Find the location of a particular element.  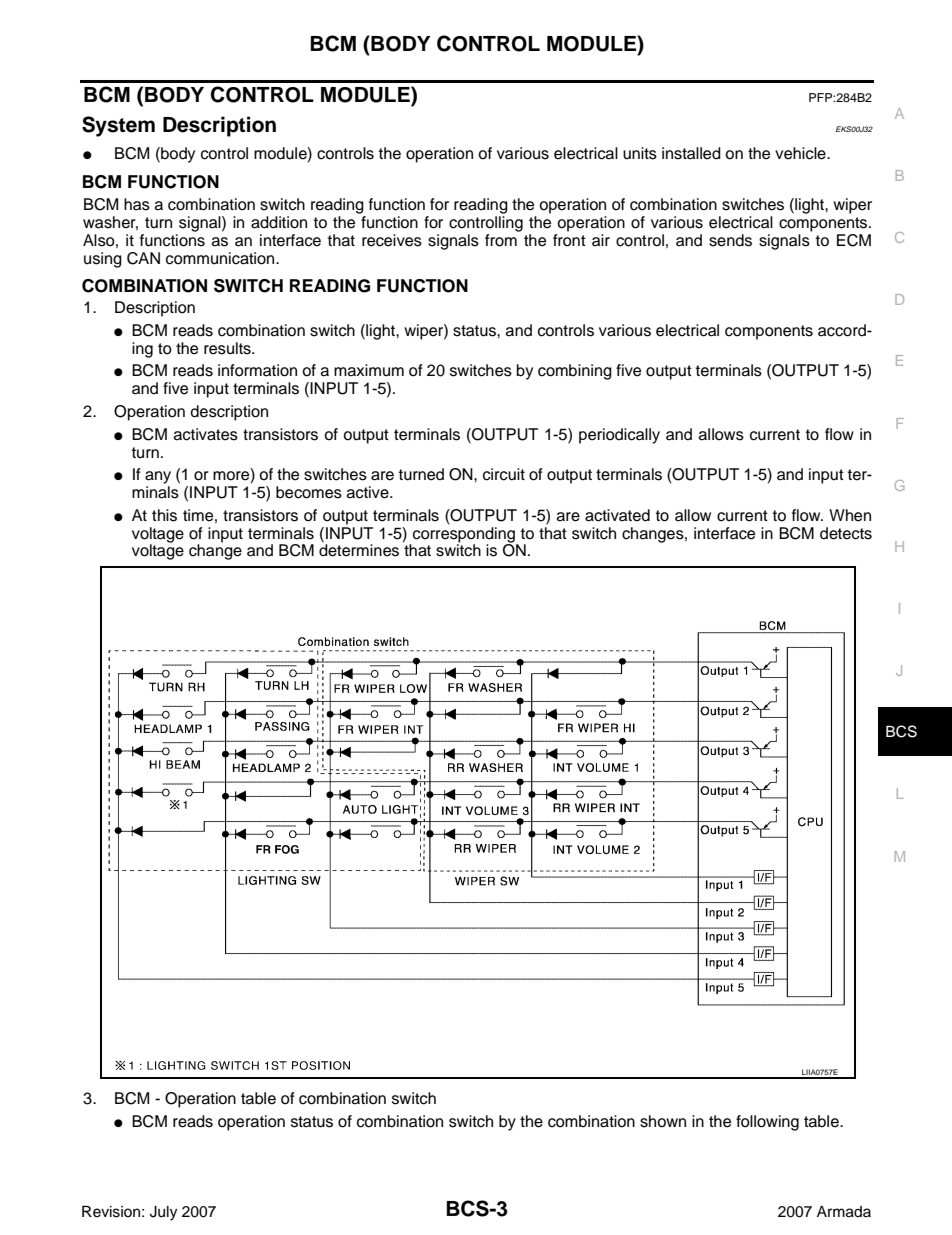

activates is located at coordinates (206, 434).
